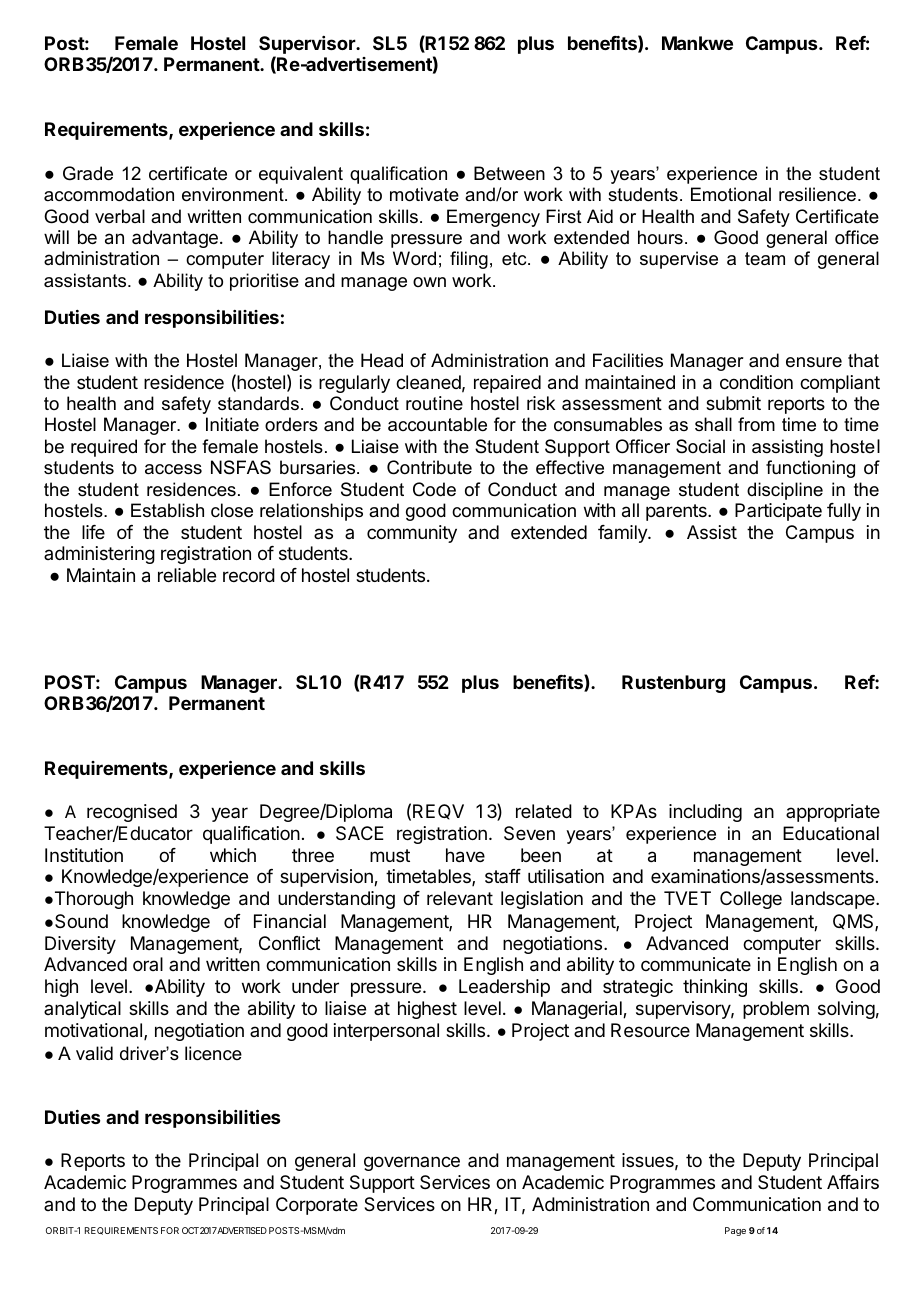  Describe the element at coordinates (412, 534) in the image. I see `community` at that location.
